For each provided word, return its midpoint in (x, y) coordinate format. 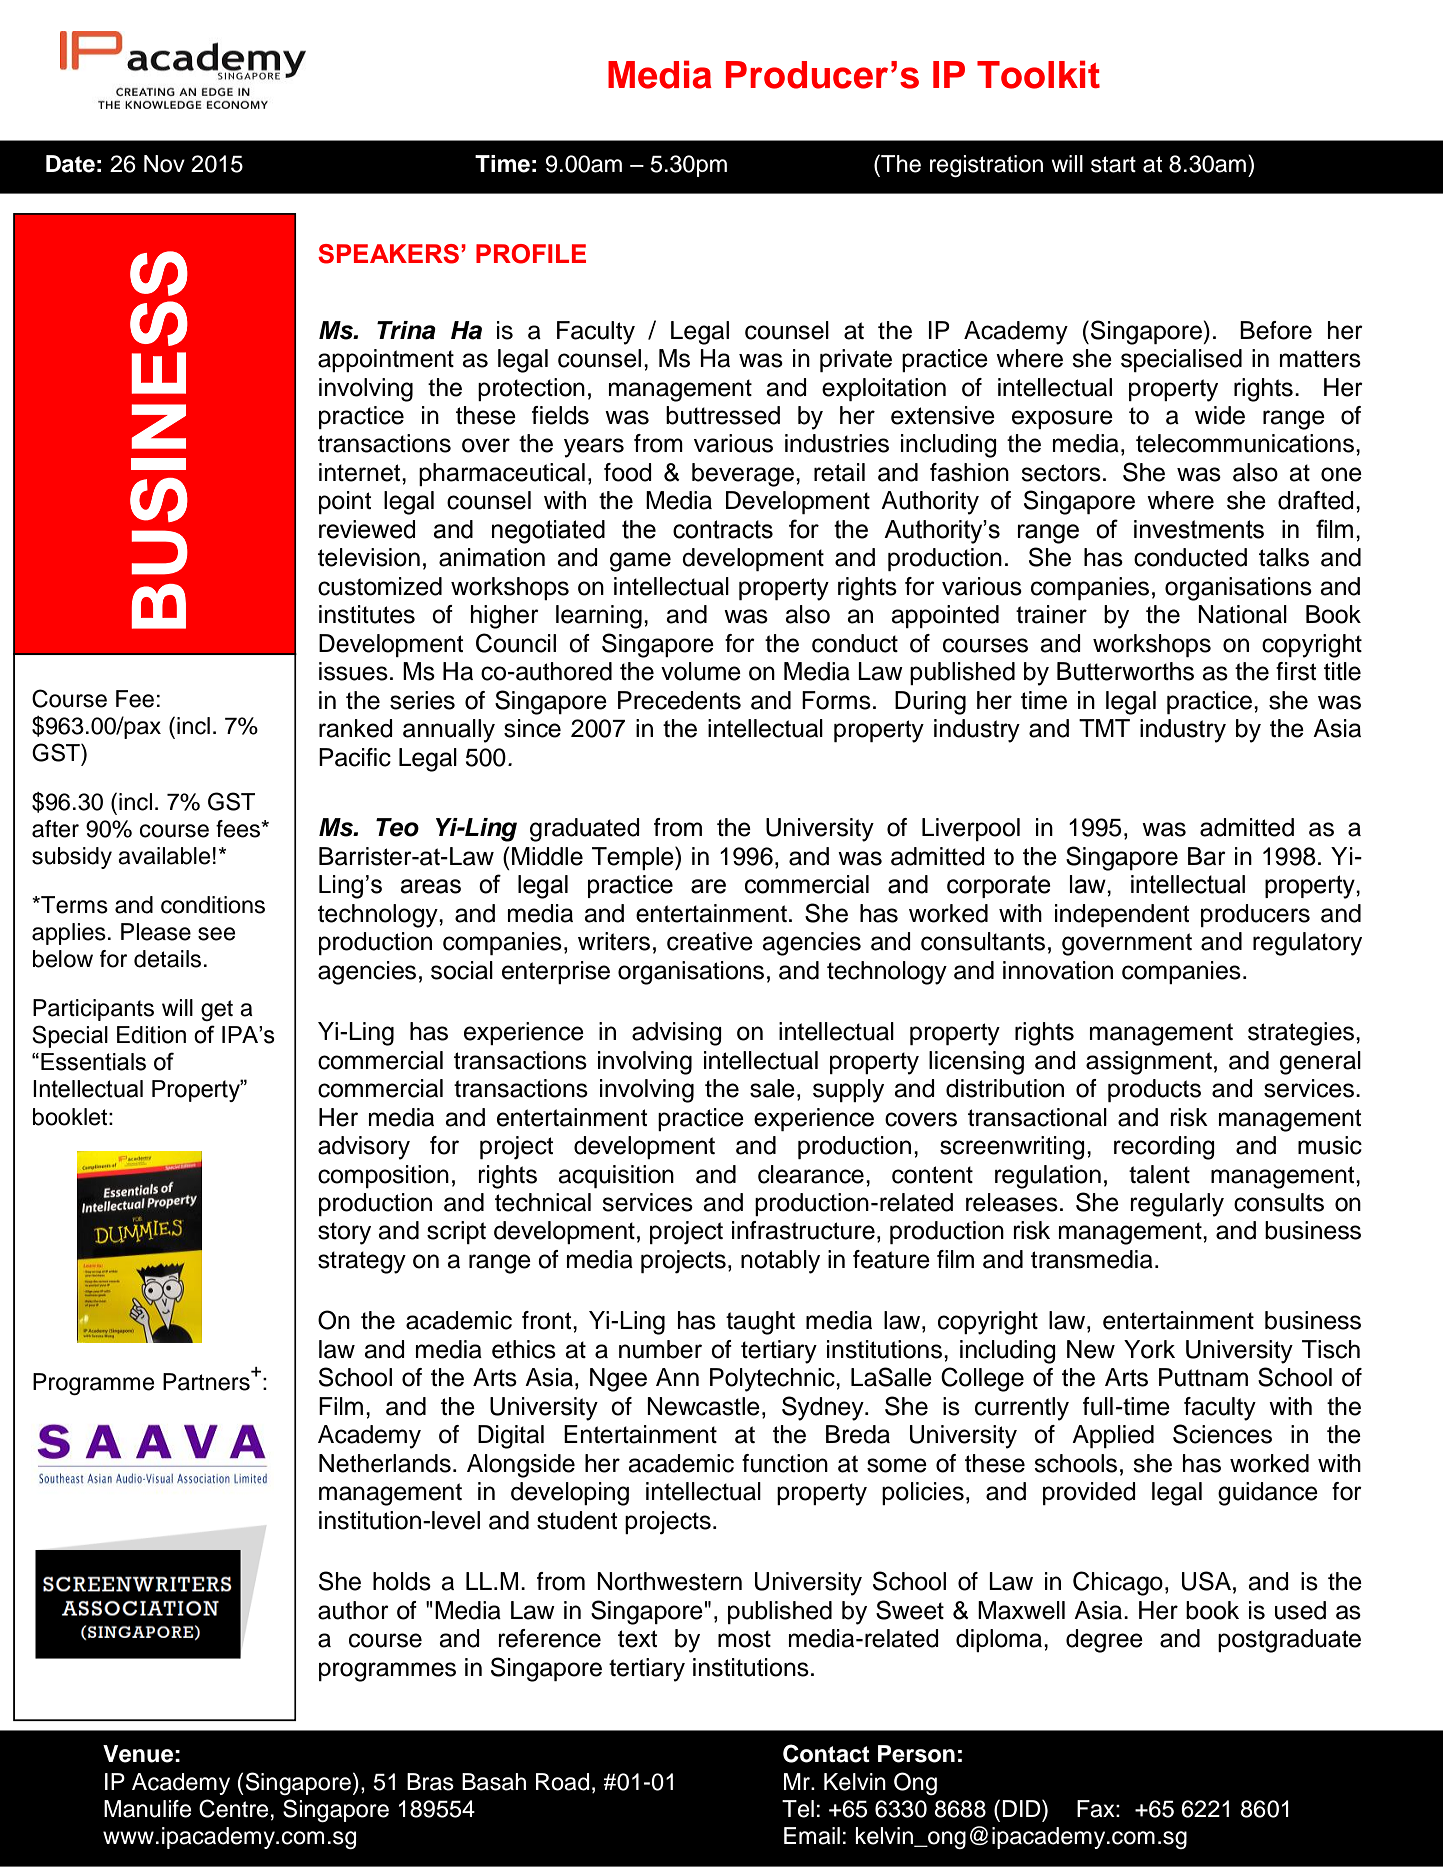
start (1113, 164)
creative (710, 941)
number (660, 1349)
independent (1122, 915)
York (1149, 1349)
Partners (207, 1381)
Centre (233, 1808)
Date (70, 164)
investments (1199, 529)
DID (1022, 1808)
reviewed (367, 529)
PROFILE (531, 254)
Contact (826, 1753)
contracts (723, 529)
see (216, 934)
